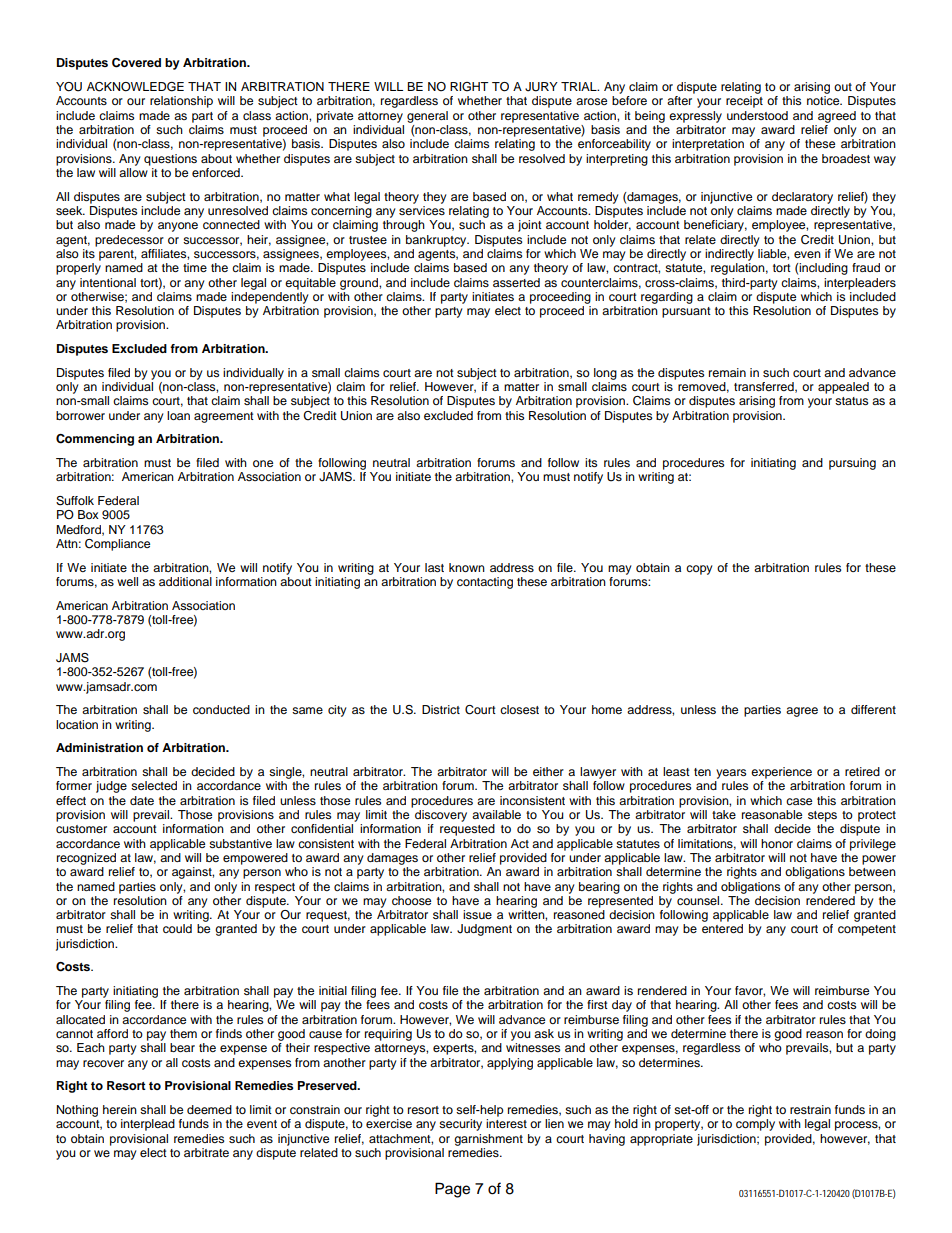 The height and width of the screenshot is (1233, 952). What do you see at coordinates (185, 581) in the screenshot?
I see `additional` at bounding box center [185, 581].
